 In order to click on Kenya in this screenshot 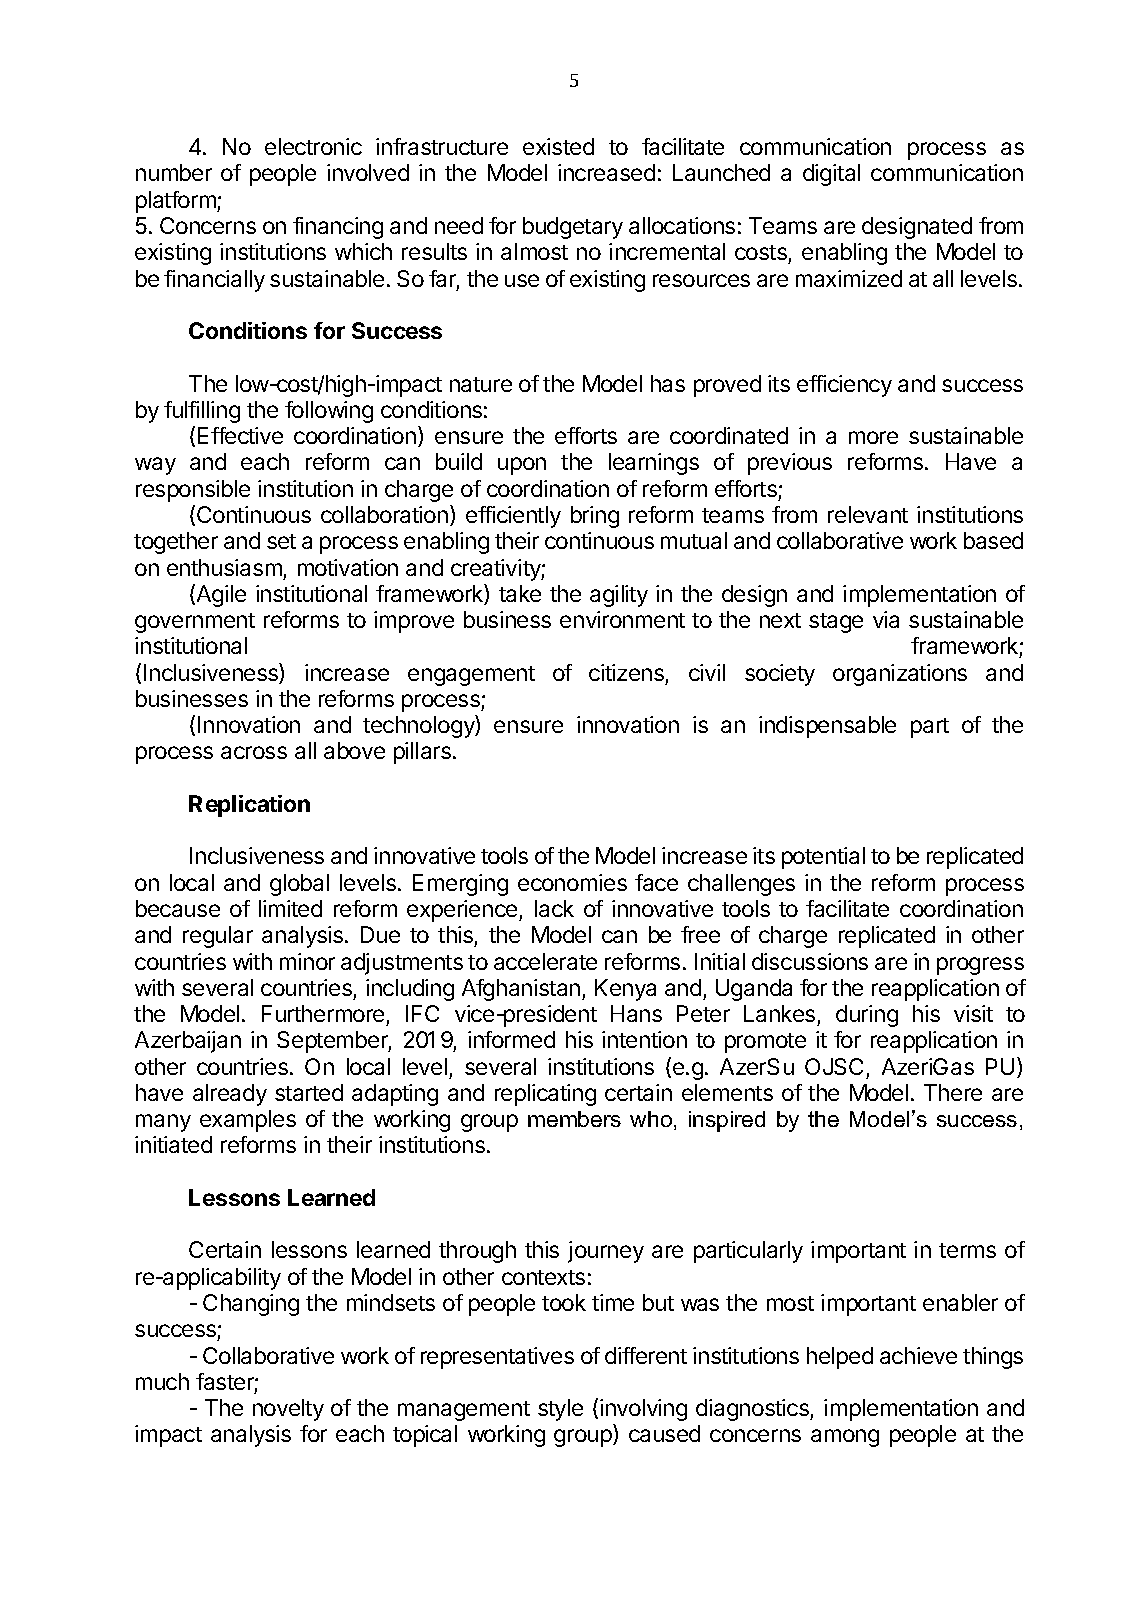, I will do `click(625, 990)`.
